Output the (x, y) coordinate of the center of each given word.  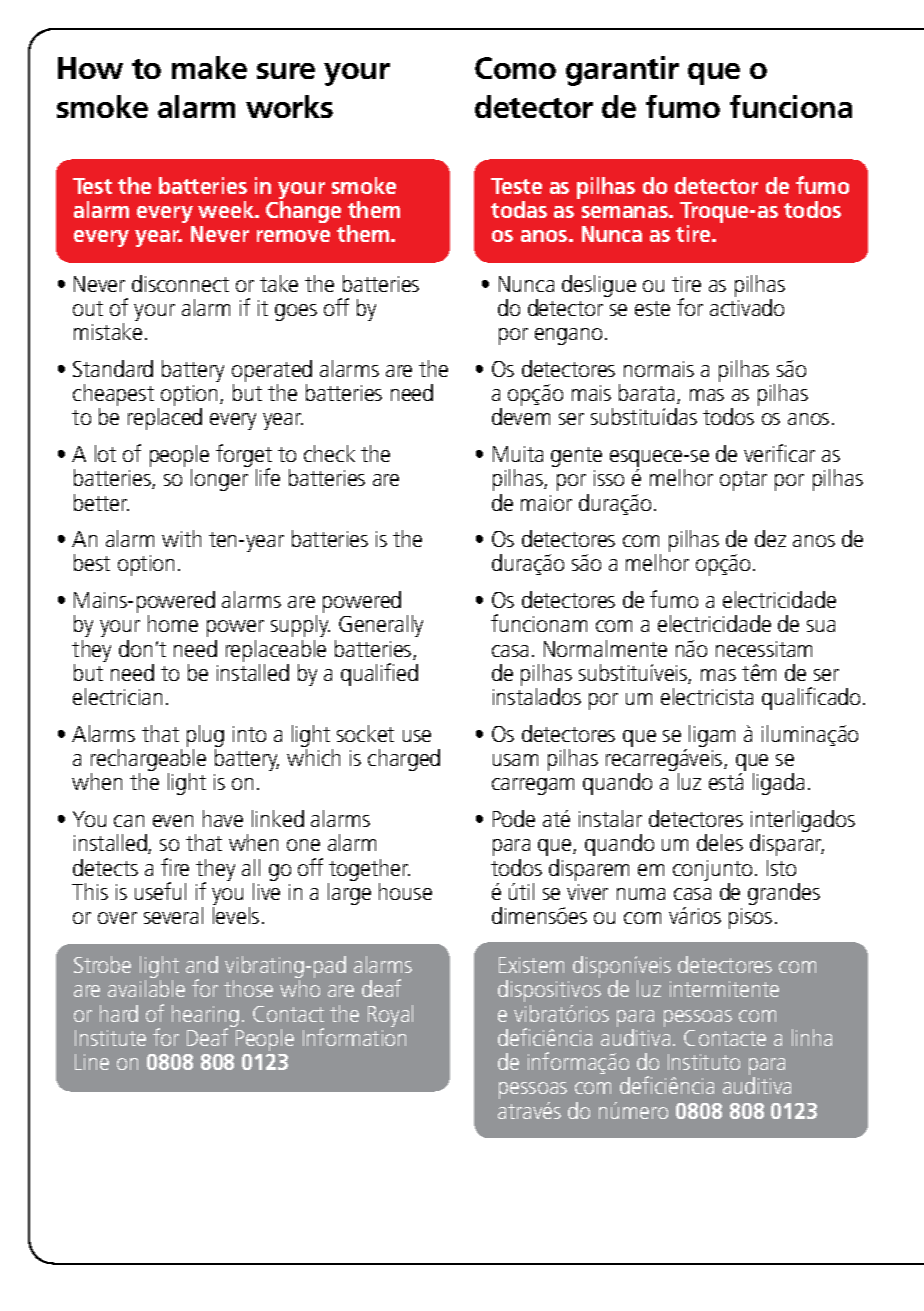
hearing (205, 1017)
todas (519, 209)
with (181, 538)
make (209, 67)
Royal (390, 1016)
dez (770, 538)
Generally (381, 626)
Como (515, 68)
